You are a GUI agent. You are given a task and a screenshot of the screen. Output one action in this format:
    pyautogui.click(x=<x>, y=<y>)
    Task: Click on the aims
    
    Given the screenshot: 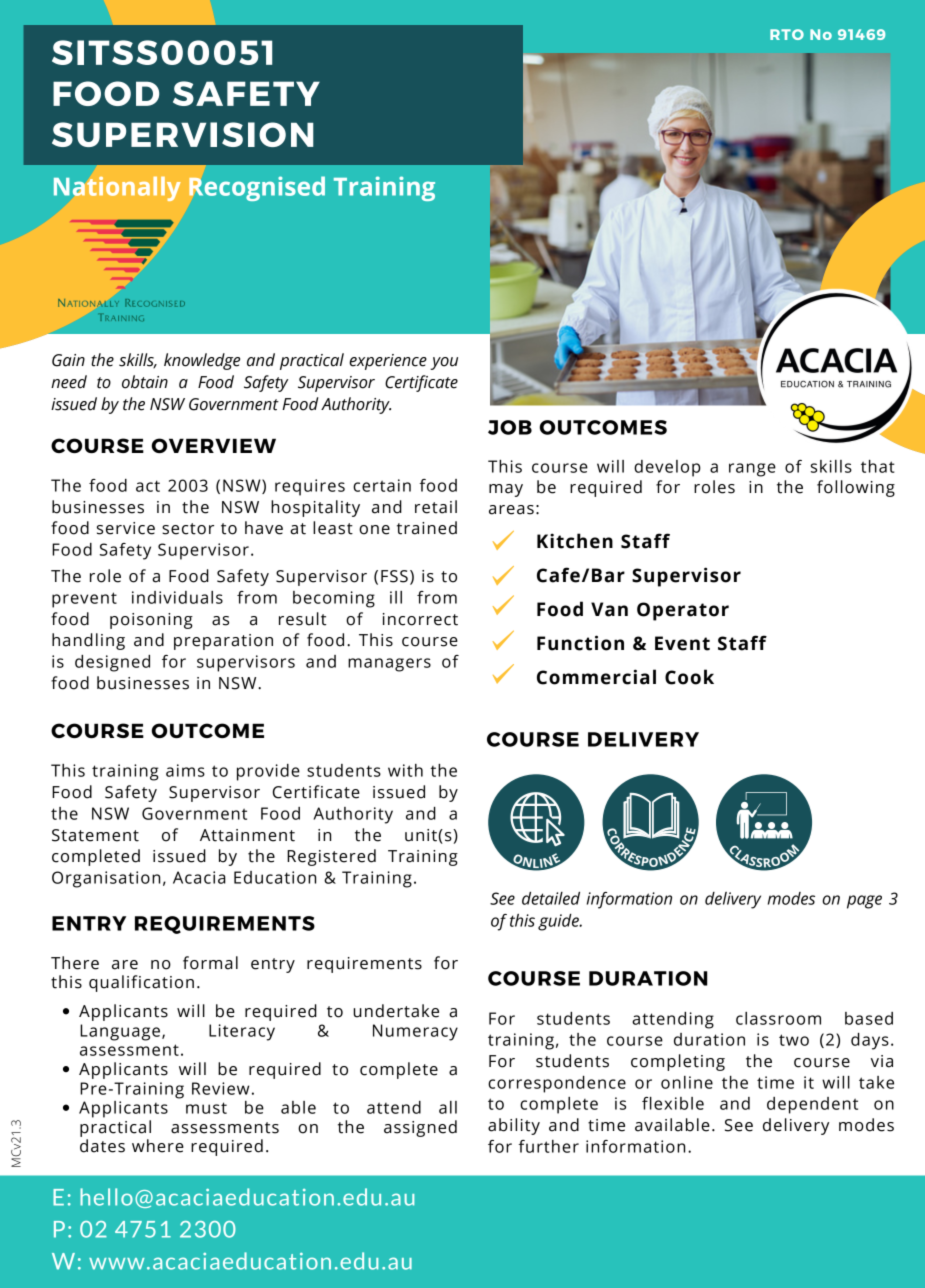 What is the action you would take?
    pyautogui.click(x=185, y=770)
